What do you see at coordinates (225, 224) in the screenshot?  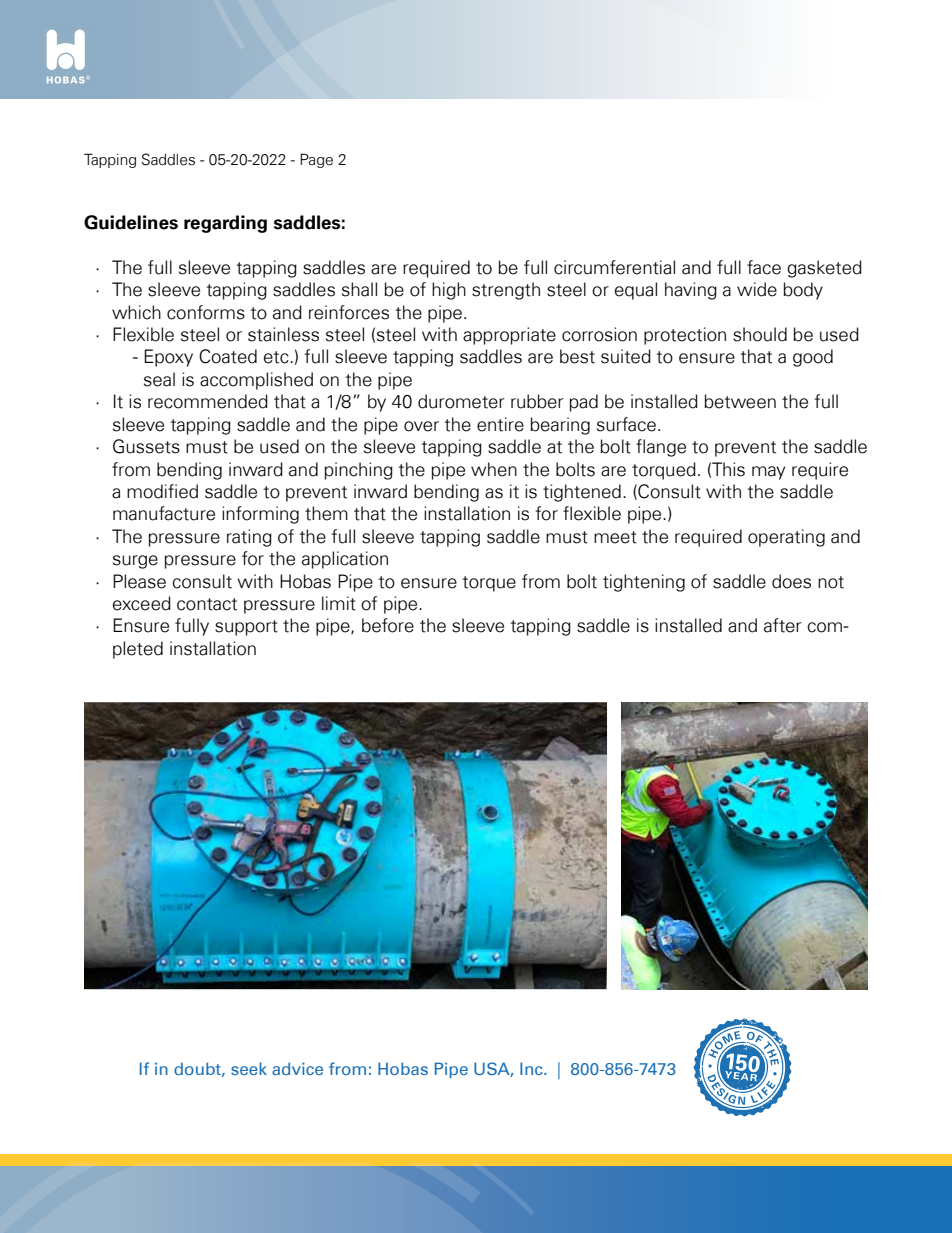 I see `regarding` at bounding box center [225, 224].
